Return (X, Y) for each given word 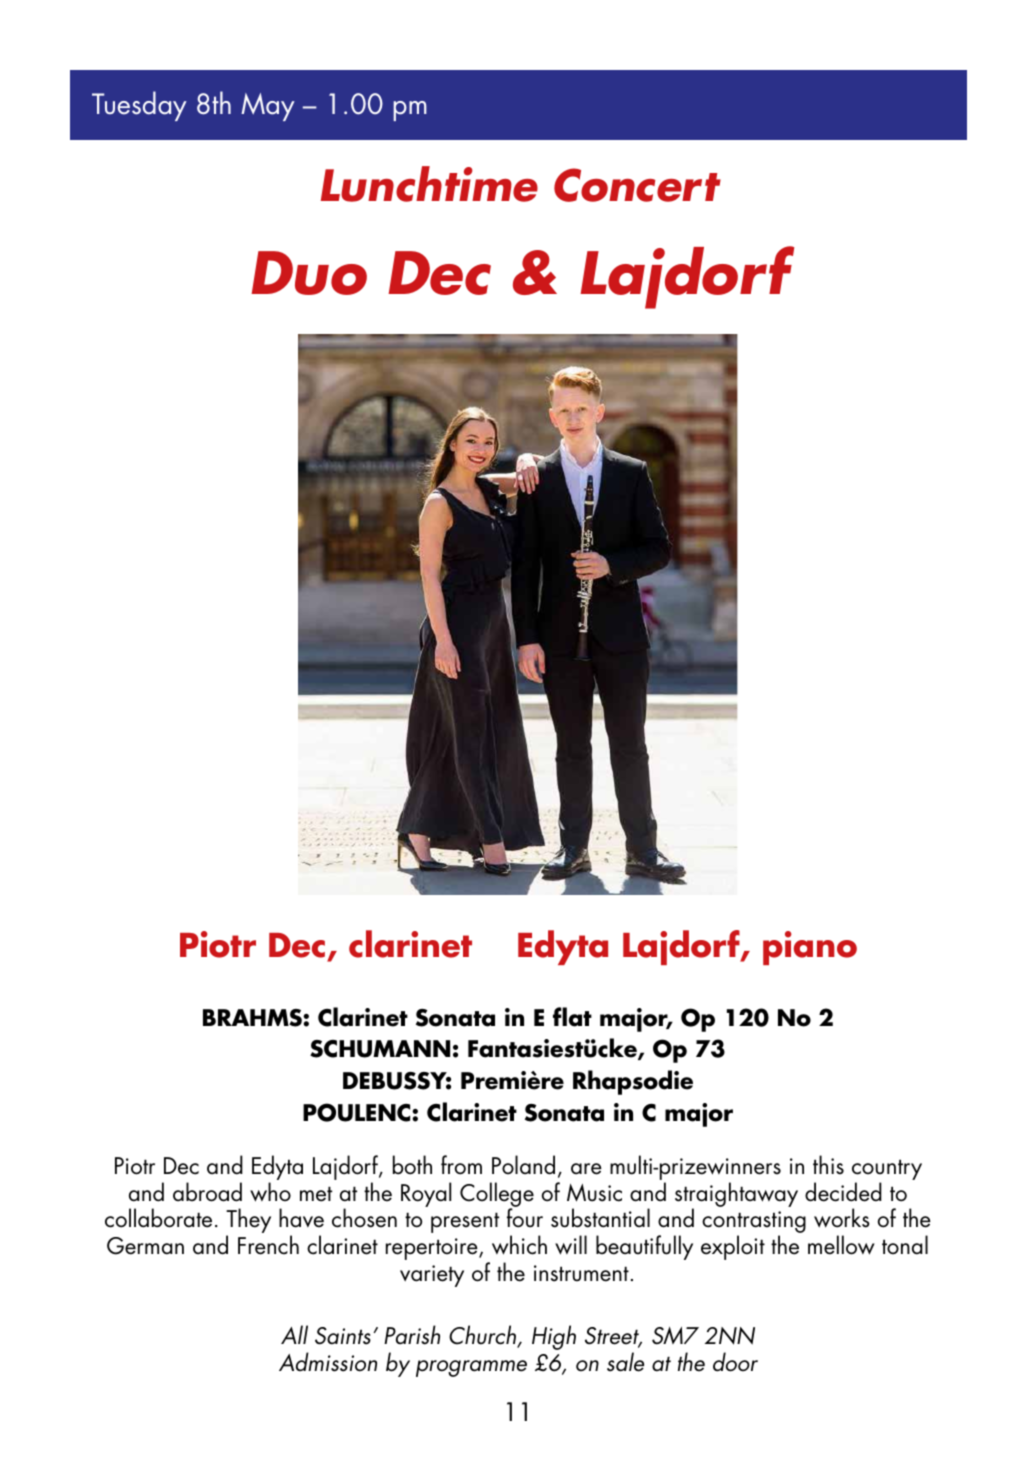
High (554, 1337)
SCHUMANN (380, 1049)
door (735, 1362)
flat (572, 1017)
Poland (523, 1165)
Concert (637, 185)
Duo (309, 273)
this (828, 1165)
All (294, 1334)
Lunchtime (429, 184)
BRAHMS (253, 1018)
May (268, 107)
